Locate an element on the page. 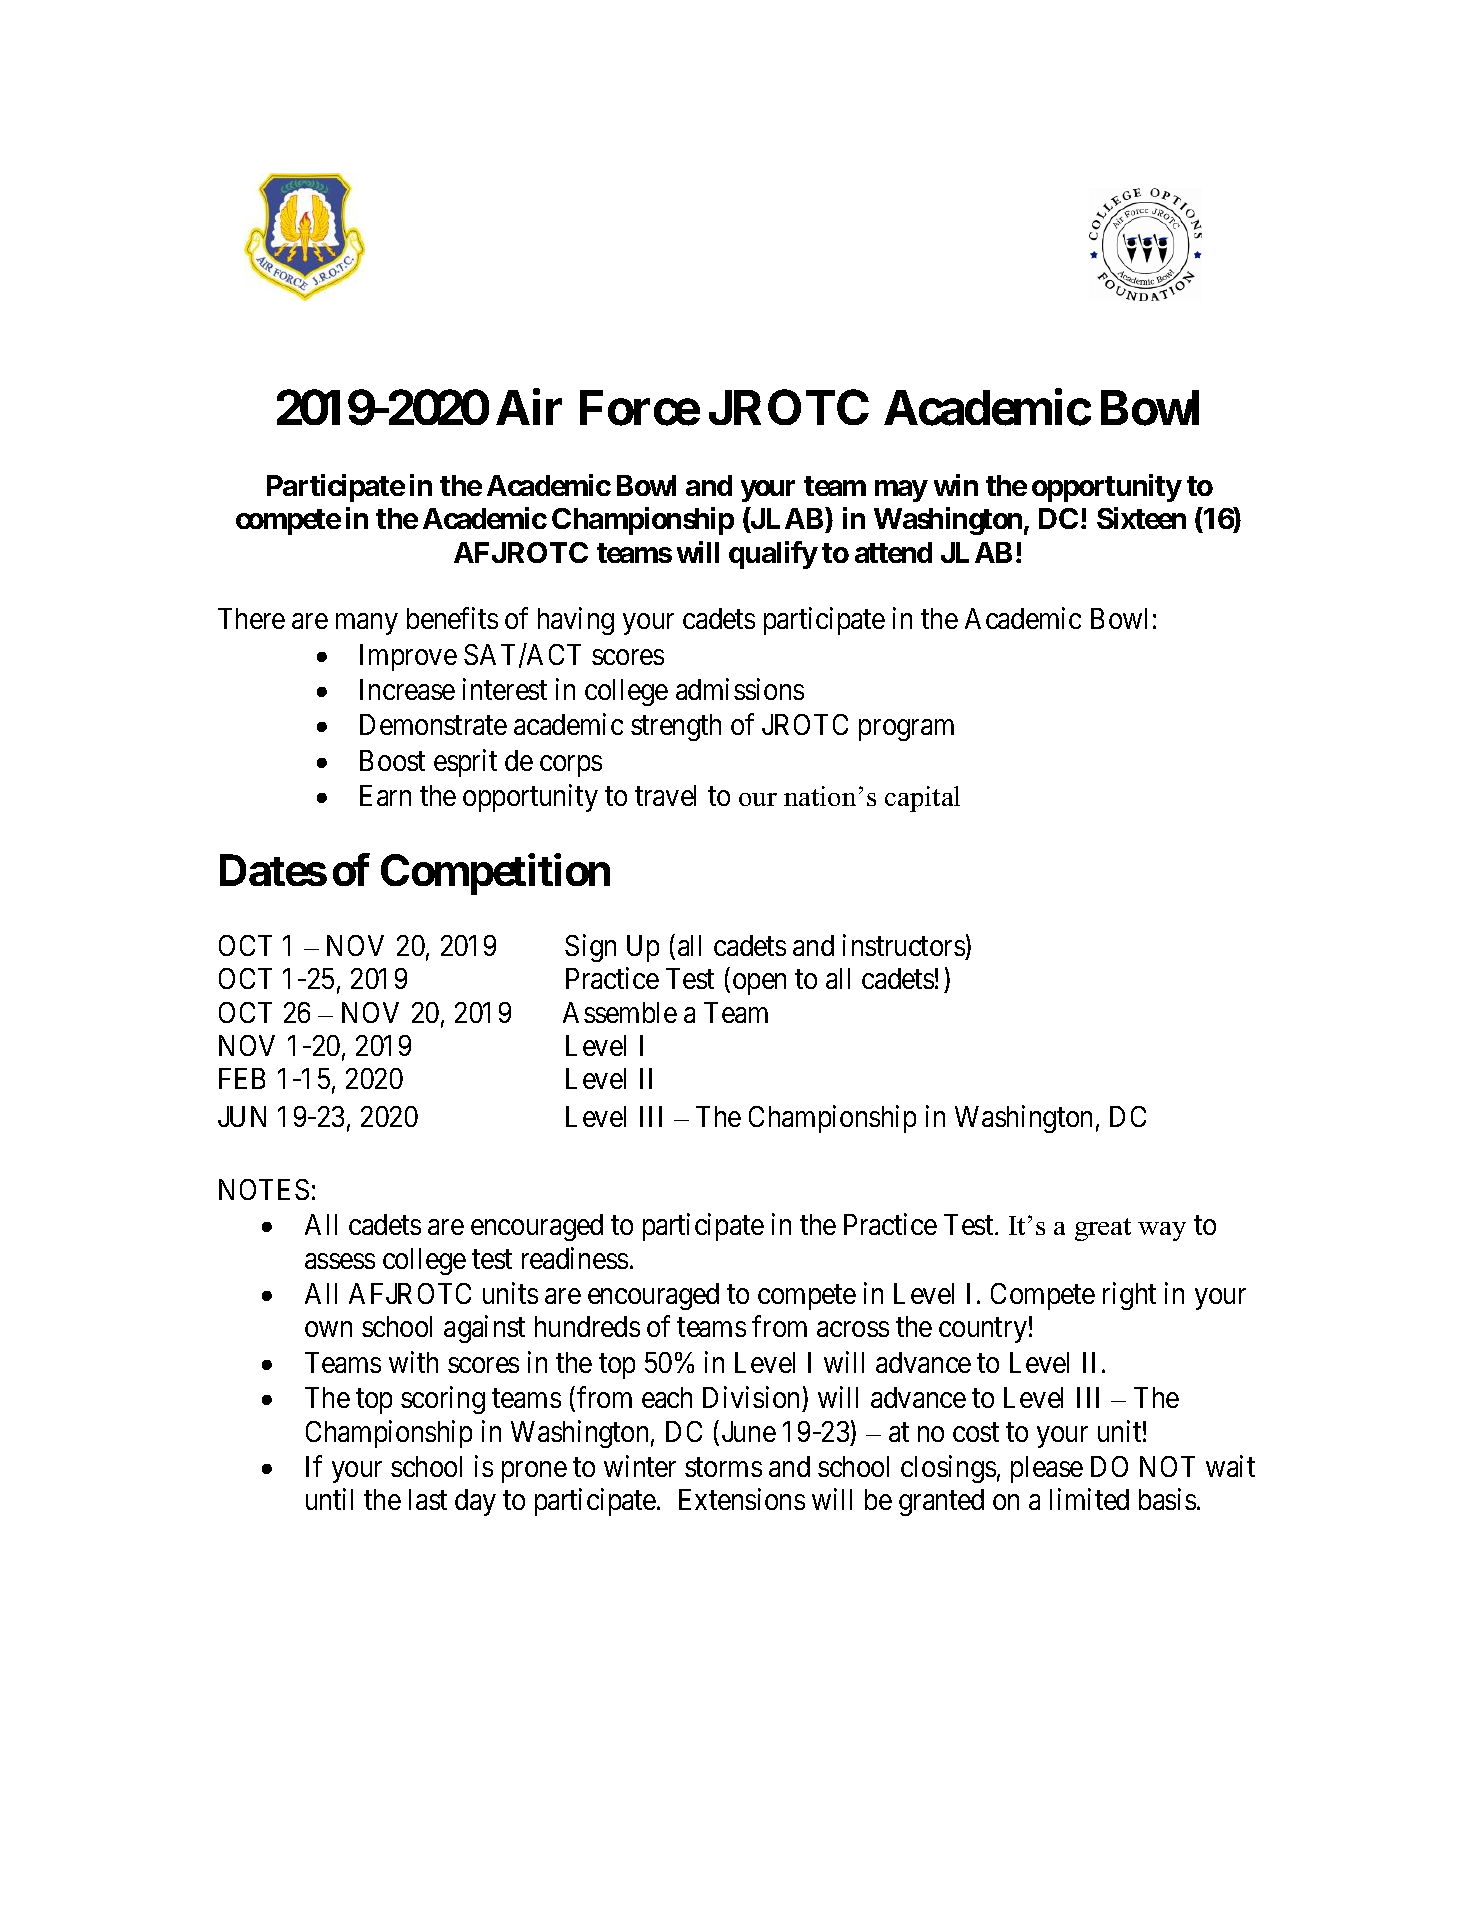  Sixteen is located at coordinates (1141, 518).
